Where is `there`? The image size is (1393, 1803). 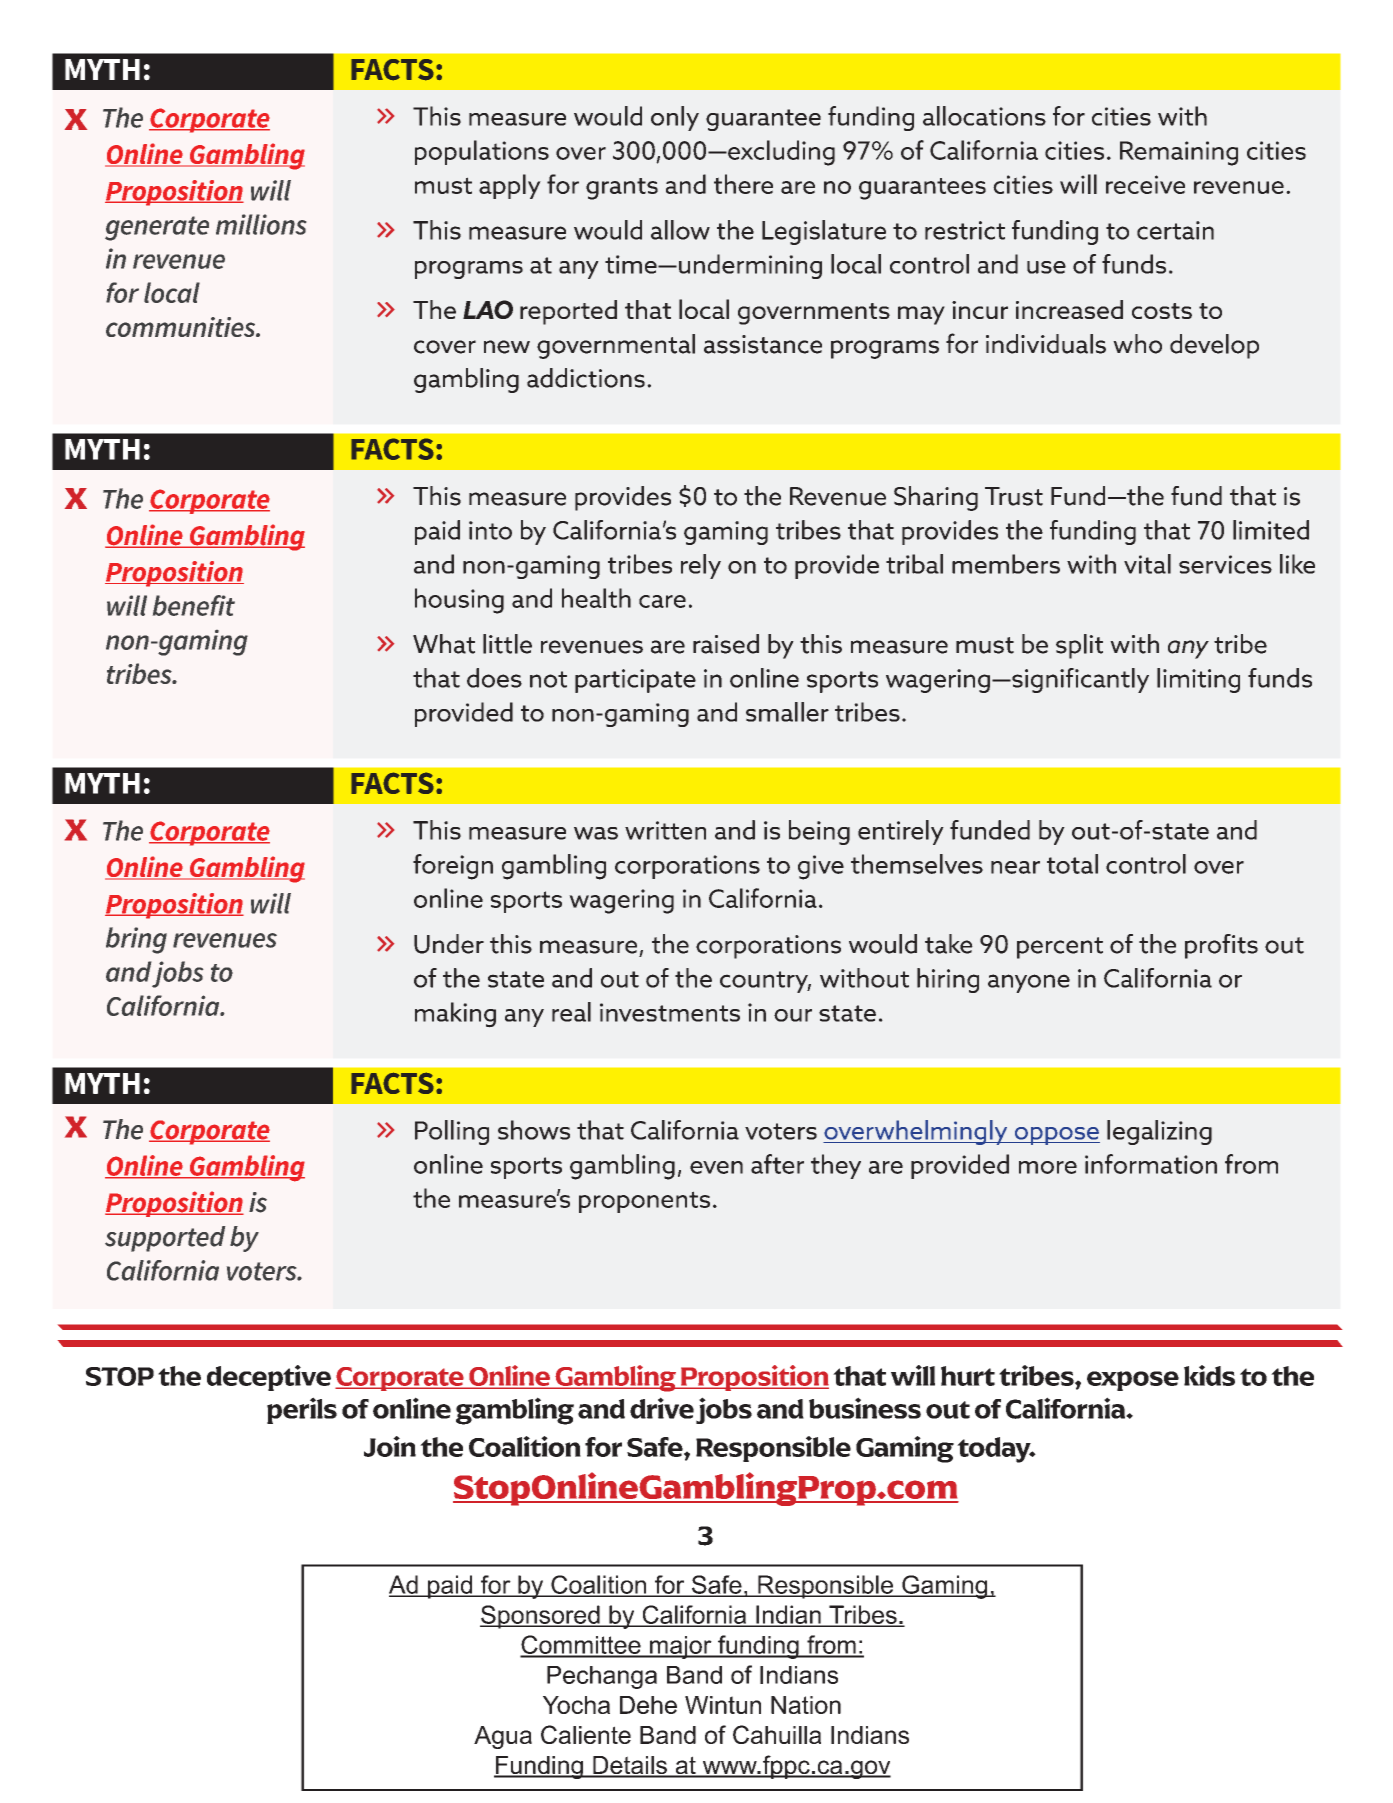
there is located at coordinates (743, 184).
